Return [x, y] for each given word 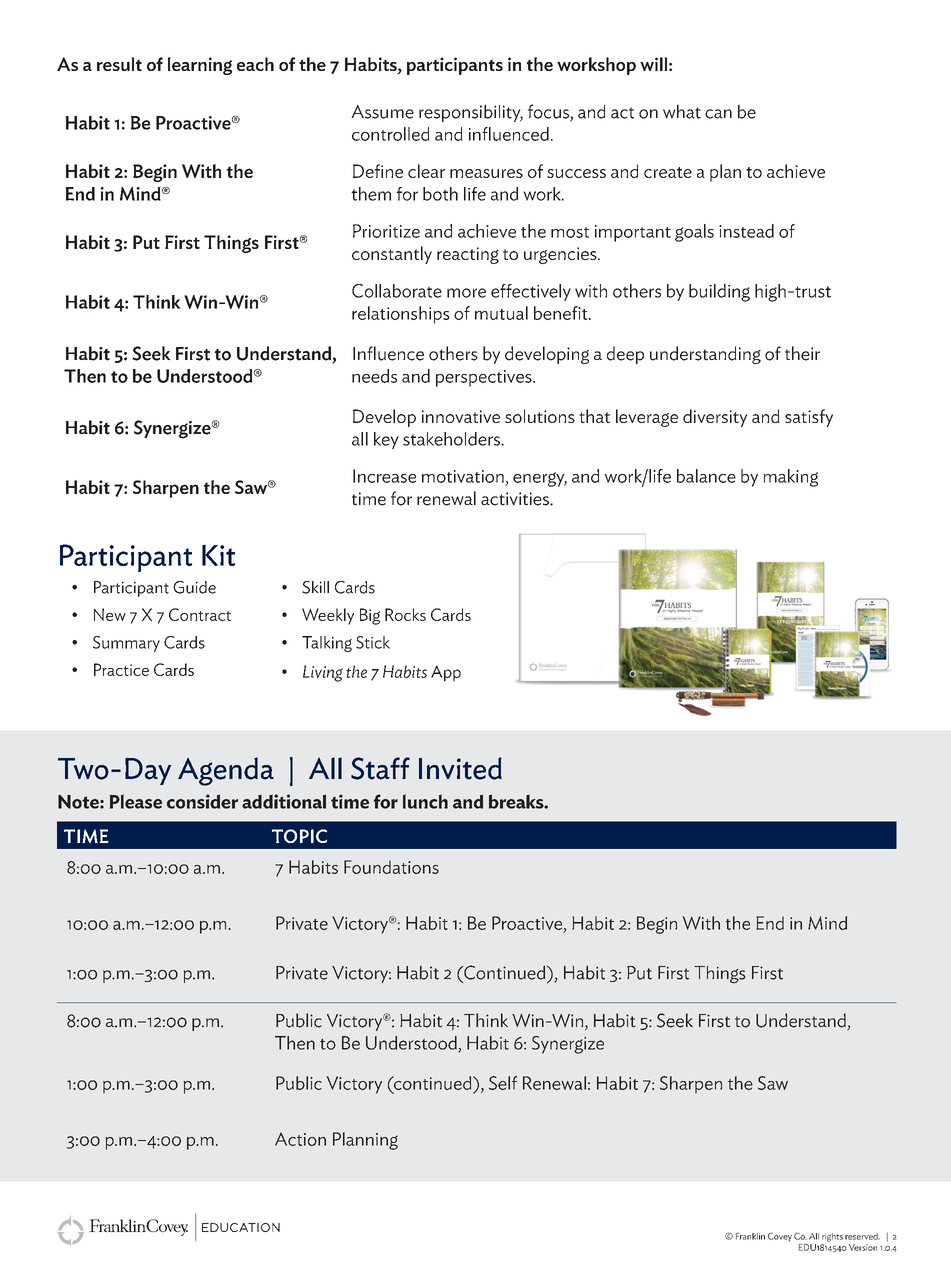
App [446, 673]
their [802, 353]
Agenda [226, 771]
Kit [218, 555]
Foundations [391, 867]
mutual [501, 313]
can [718, 114]
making [790, 478]
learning [200, 66]
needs [374, 376]
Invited [460, 768]
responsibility [471, 113]
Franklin [750, 1236]
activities [516, 499]
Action [300, 1139]
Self [503, 1083]
